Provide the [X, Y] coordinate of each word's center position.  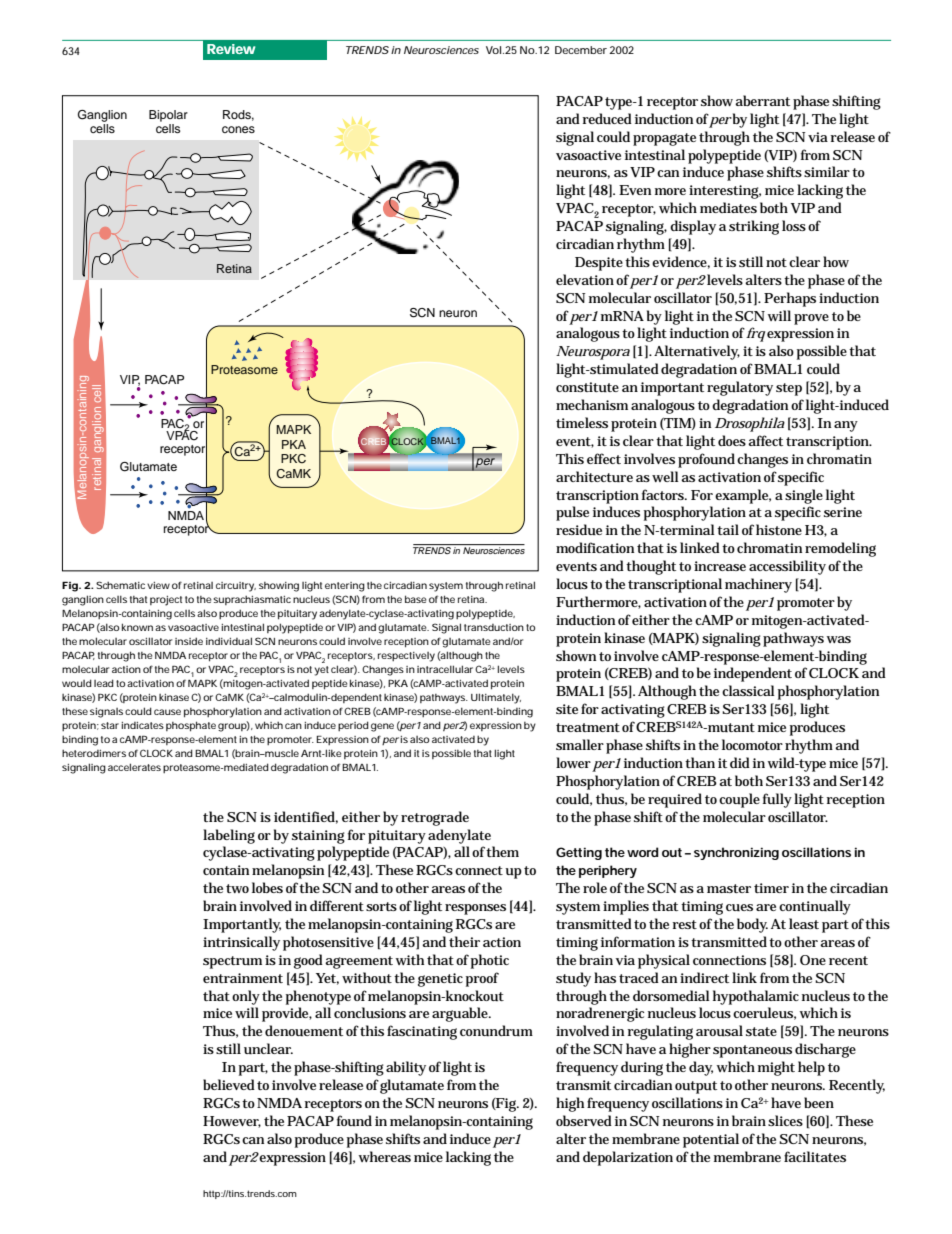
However [232, 1122]
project [166, 601]
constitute [587, 387]
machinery [758, 585]
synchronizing [736, 853]
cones [238, 129]
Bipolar [168, 116]
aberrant [762, 100]
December [581, 50]
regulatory [740, 388]
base [416, 599]
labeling [229, 836]
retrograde [435, 818]
